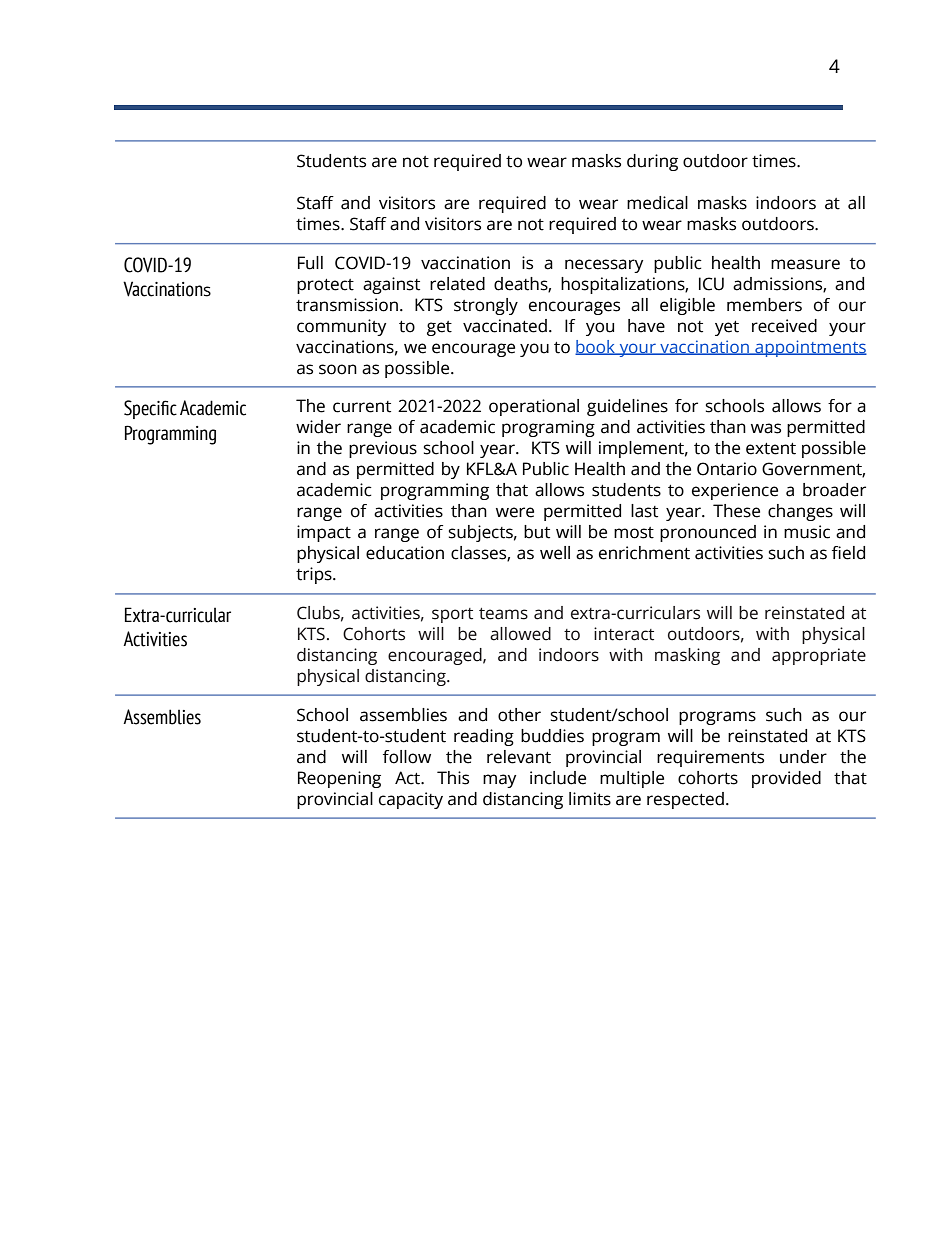 The height and width of the screenshot is (1233, 952). What do you see at coordinates (652, 162) in the screenshot?
I see `during` at bounding box center [652, 162].
